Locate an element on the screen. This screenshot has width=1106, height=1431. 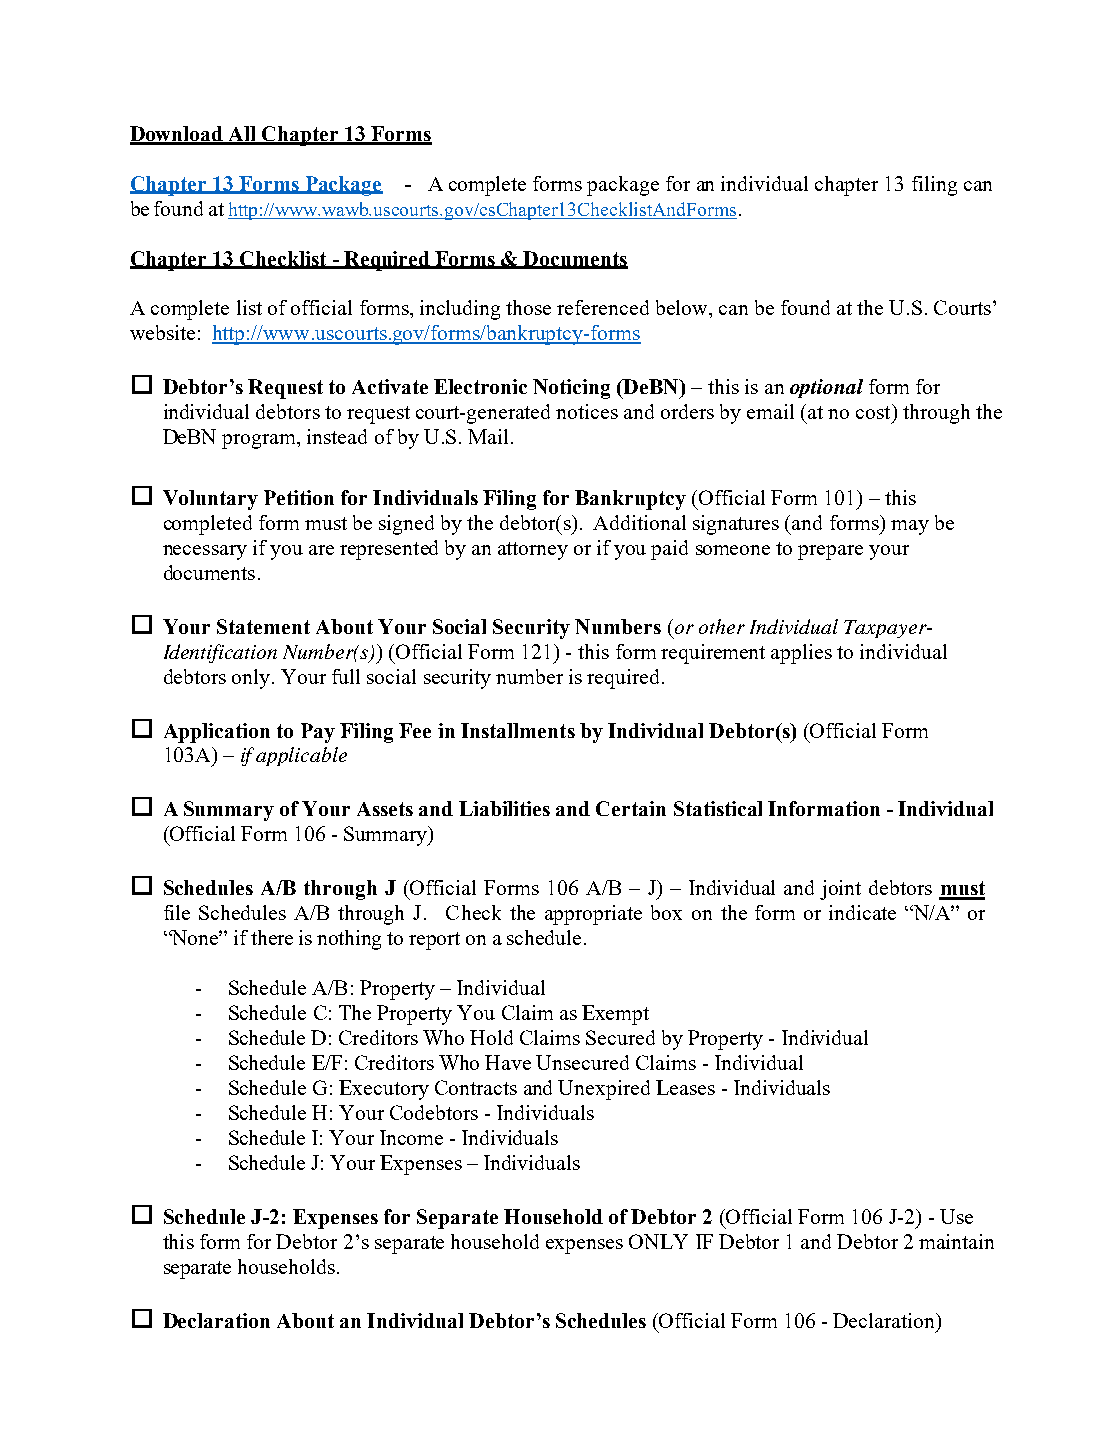
there is located at coordinates (272, 937).
